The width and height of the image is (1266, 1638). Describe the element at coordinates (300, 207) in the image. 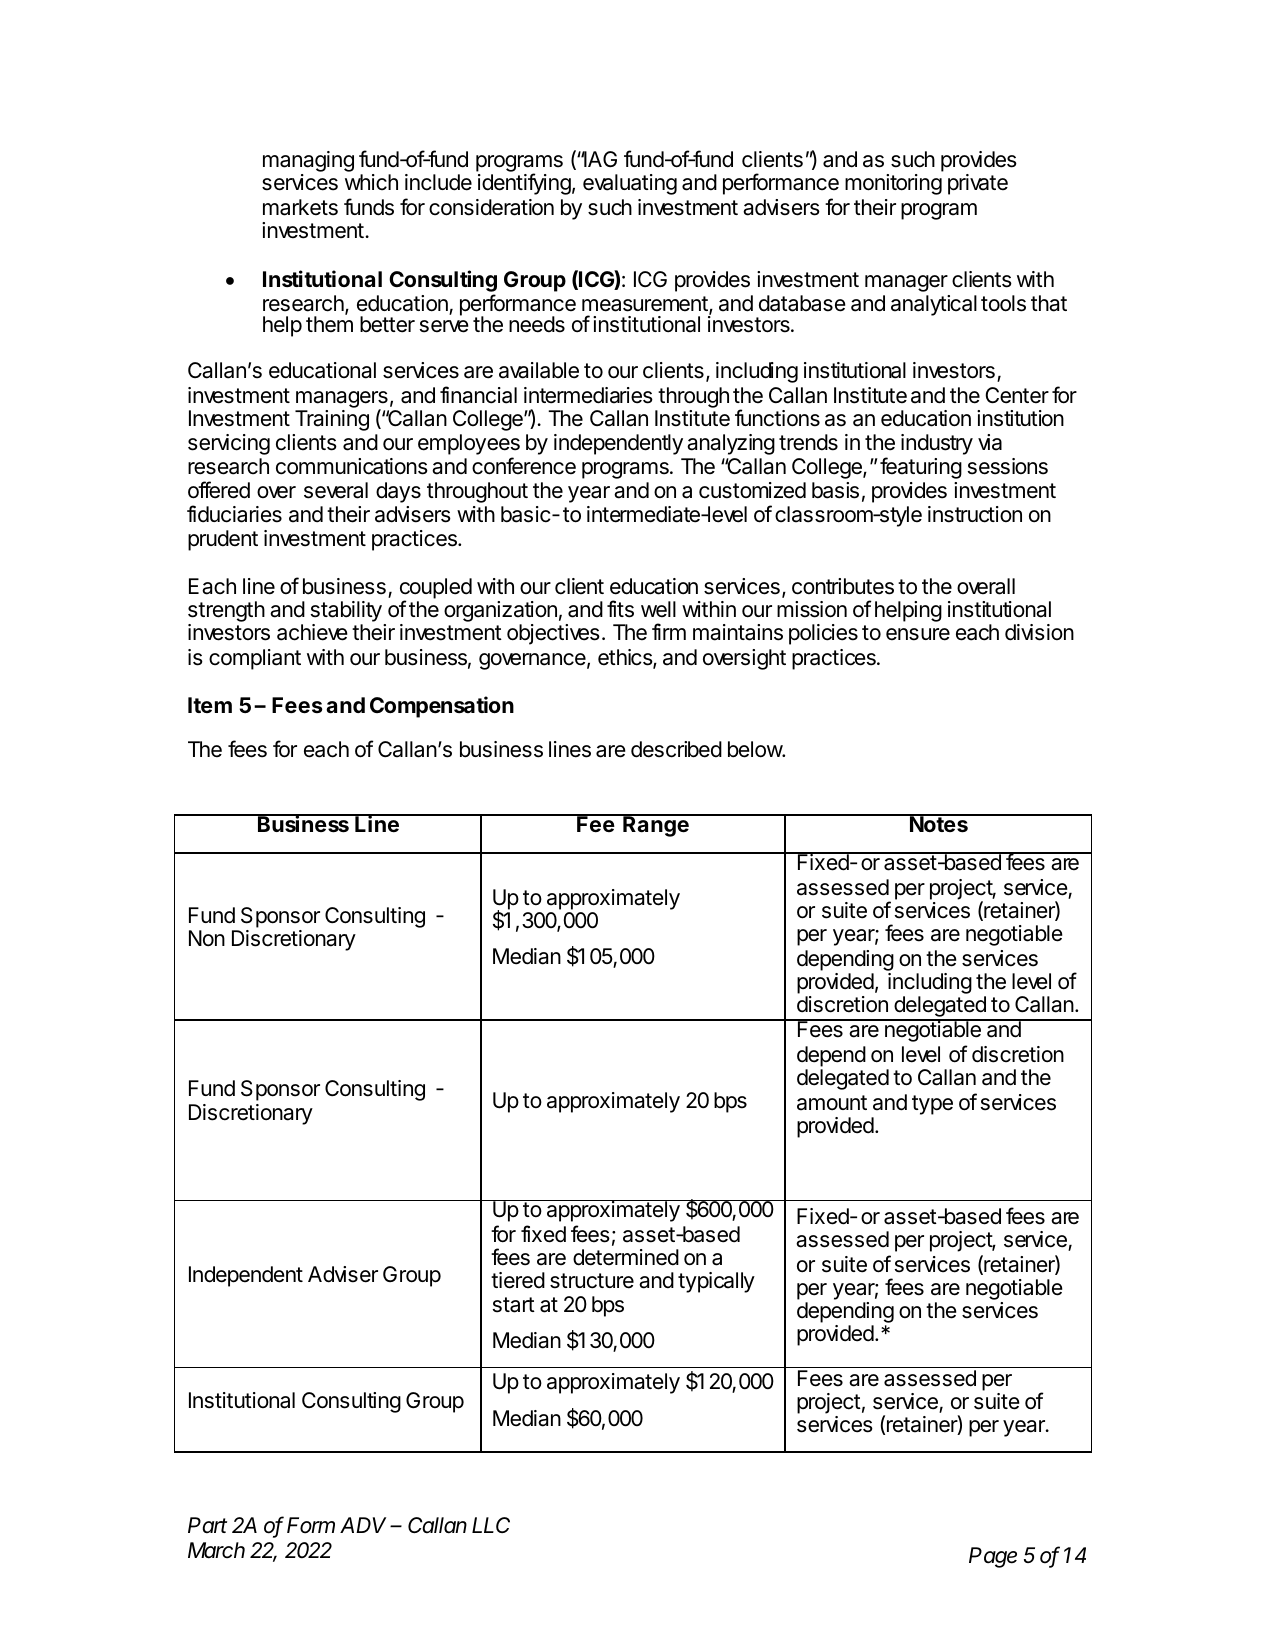

I see `markets` at that location.
